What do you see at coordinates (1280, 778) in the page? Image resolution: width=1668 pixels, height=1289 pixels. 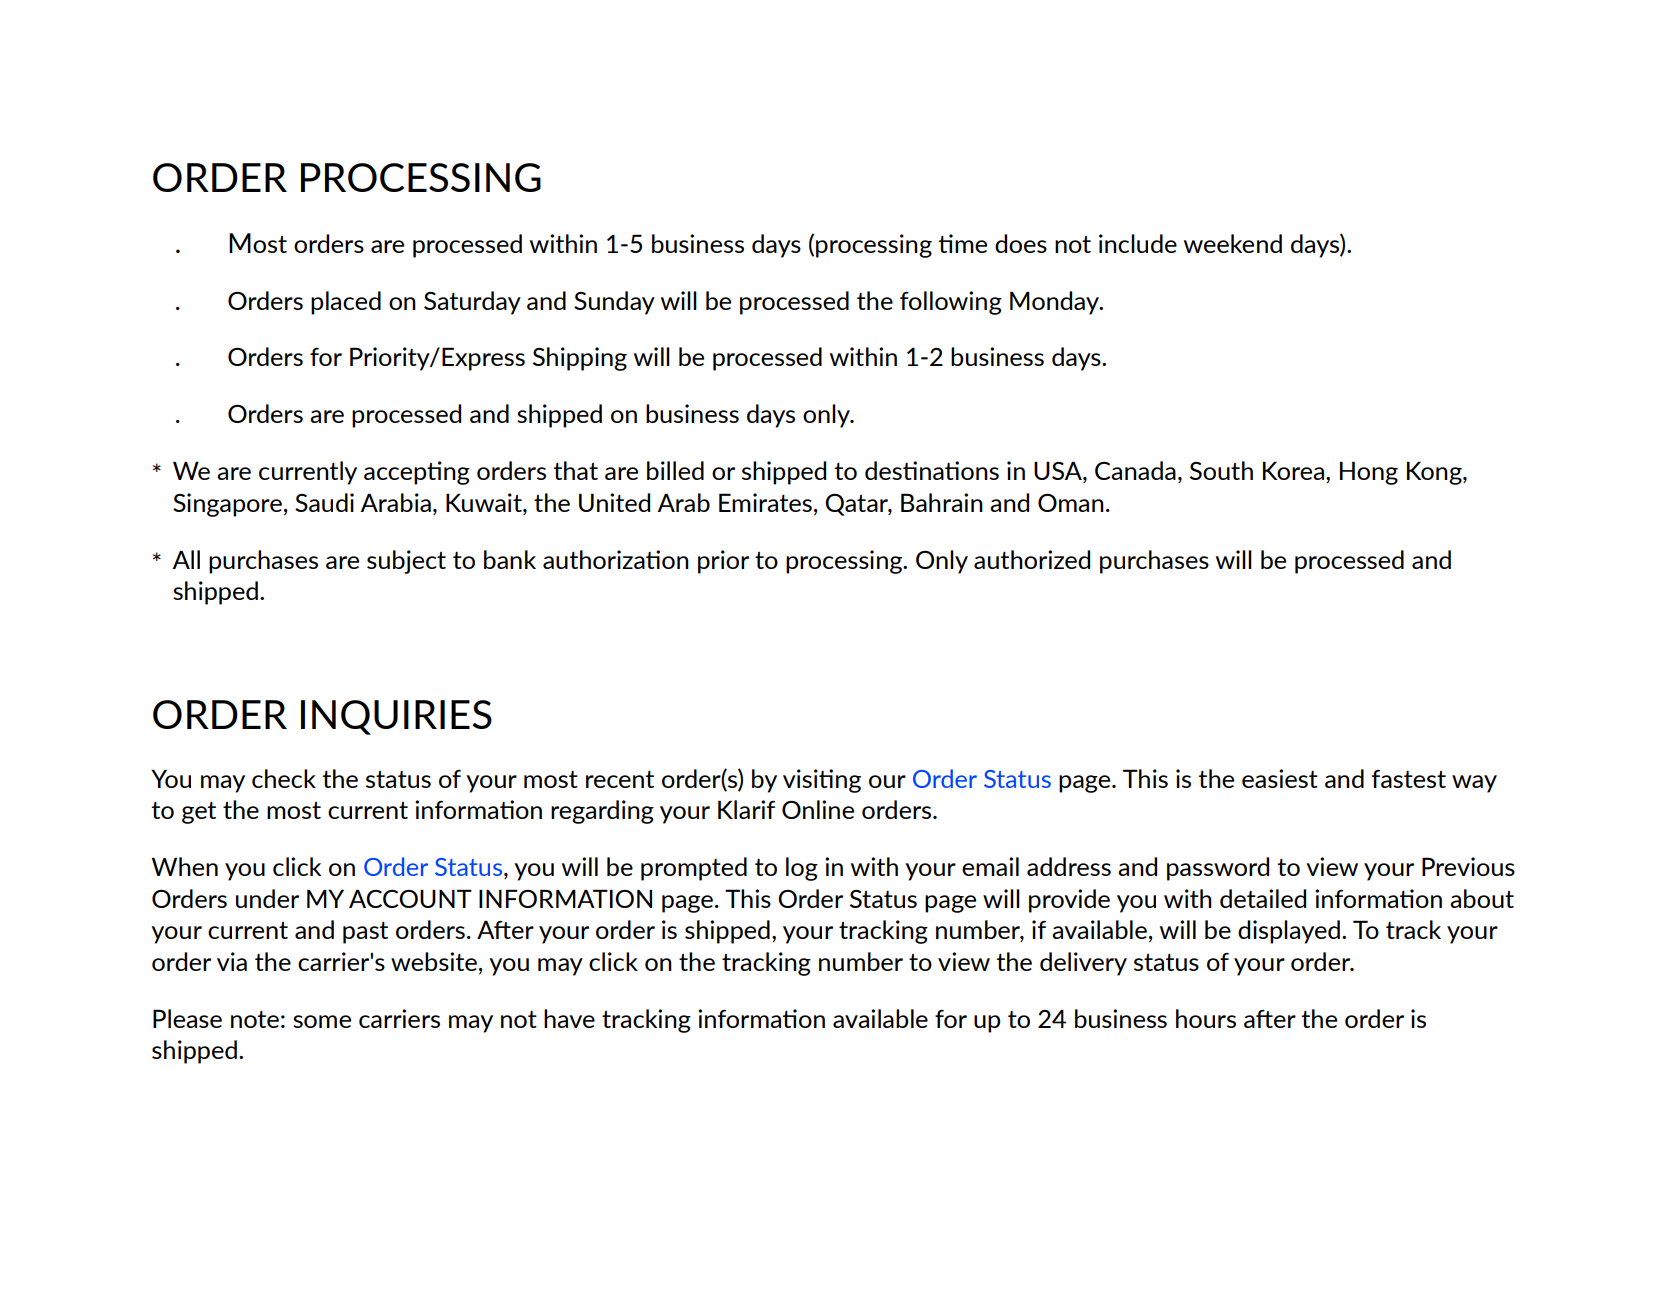 I see `easiest` at bounding box center [1280, 778].
